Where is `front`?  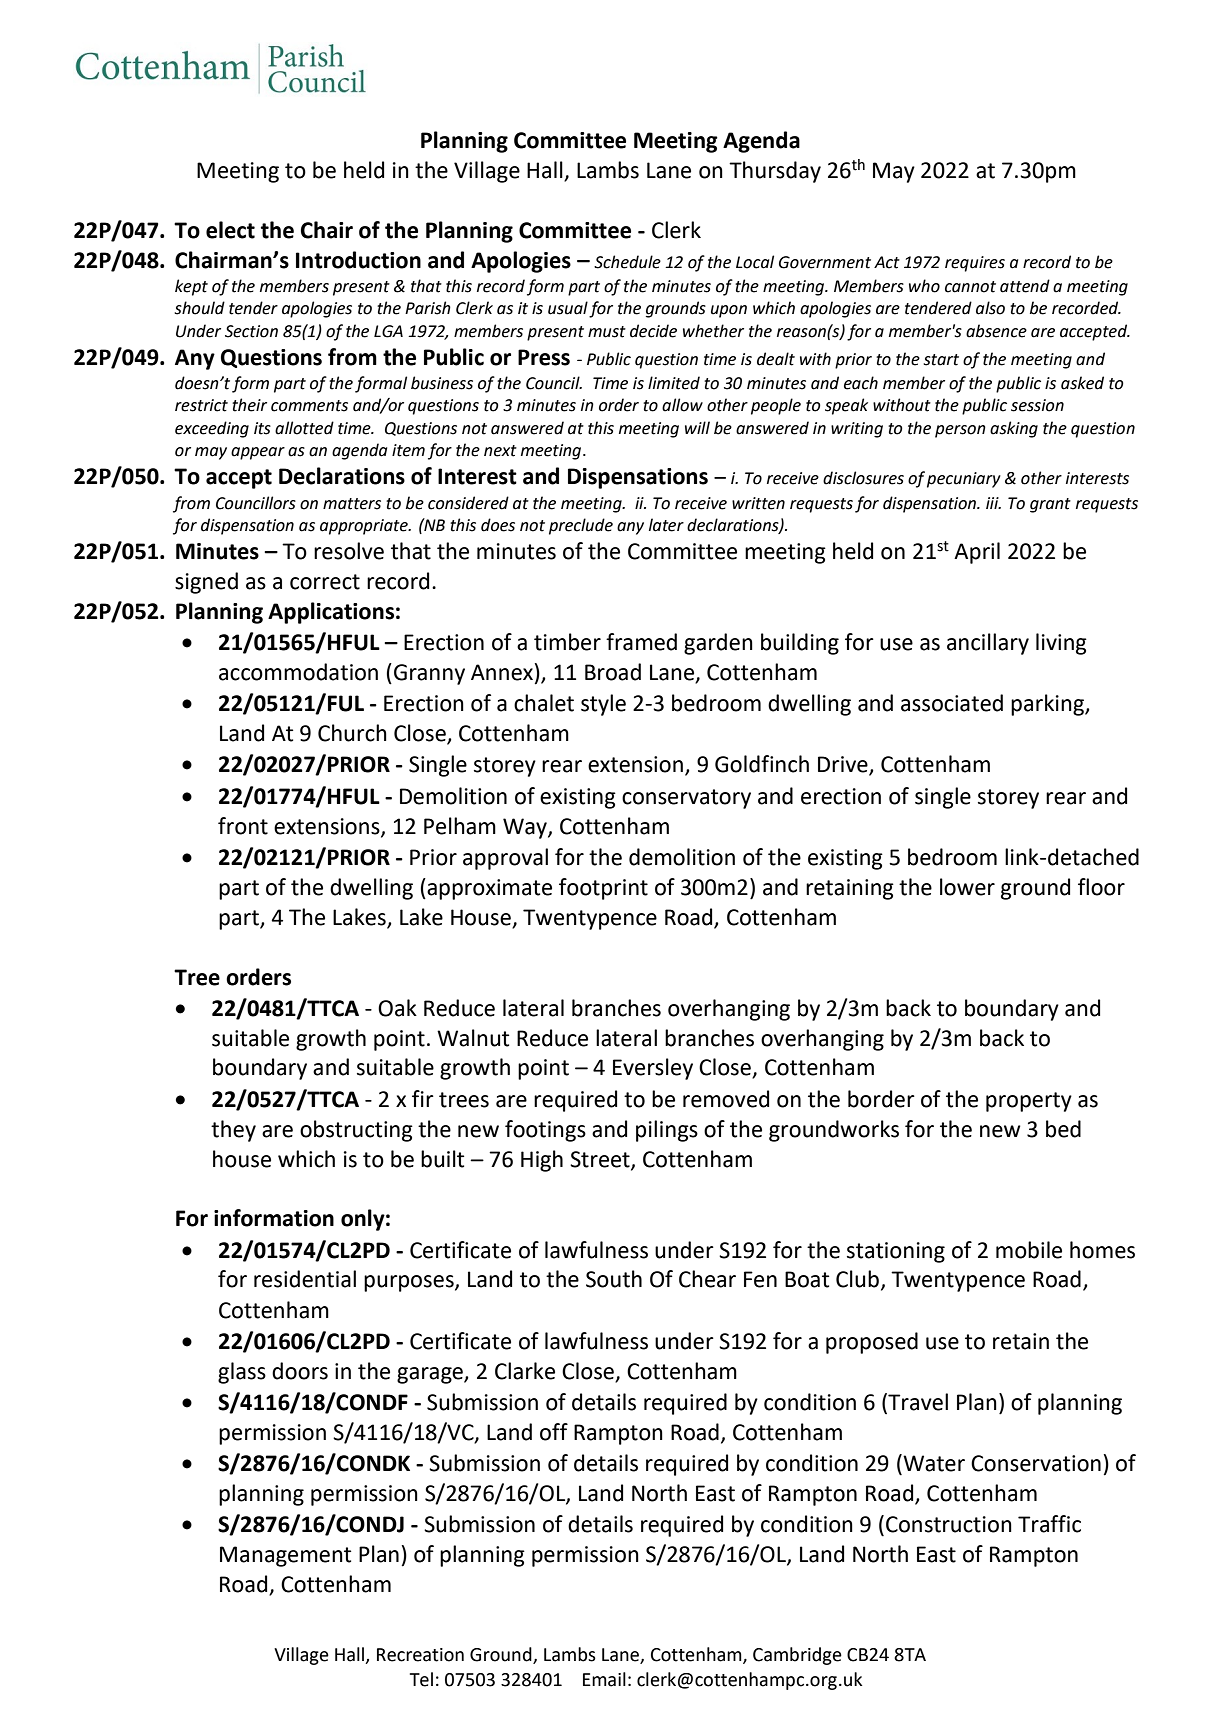
front is located at coordinates (243, 826).
